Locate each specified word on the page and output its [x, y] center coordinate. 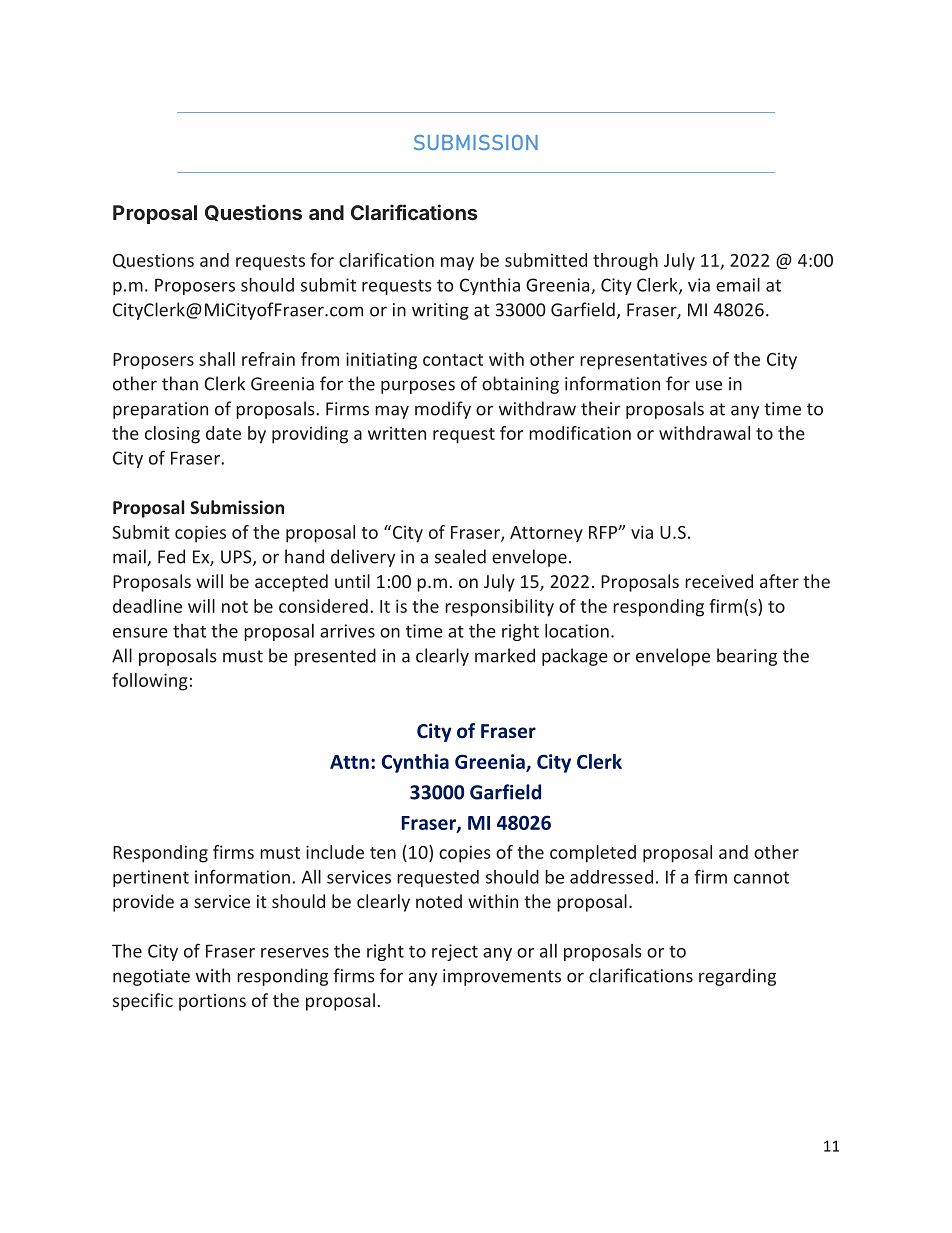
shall [217, 359]
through [625, 262]
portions [212, 1002]
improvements [502, 977]
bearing [747, 657]
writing [440, 311]
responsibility [499, 608]
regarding [737, 977]
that [189, 631]
